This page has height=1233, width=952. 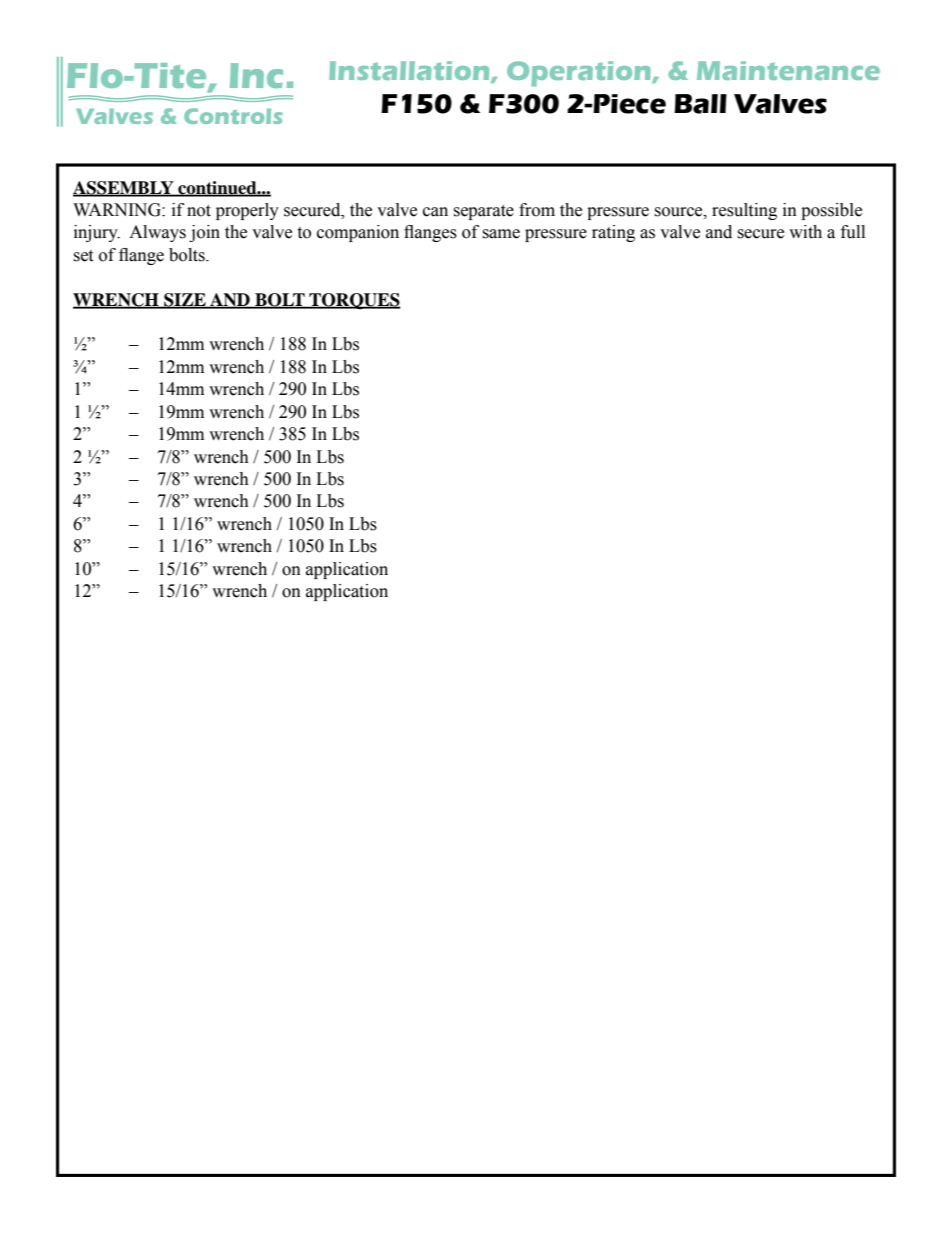 What do you see at coordinates (185, 300) in the page?
I see `SIZE` at bounding box center [185, 300].
